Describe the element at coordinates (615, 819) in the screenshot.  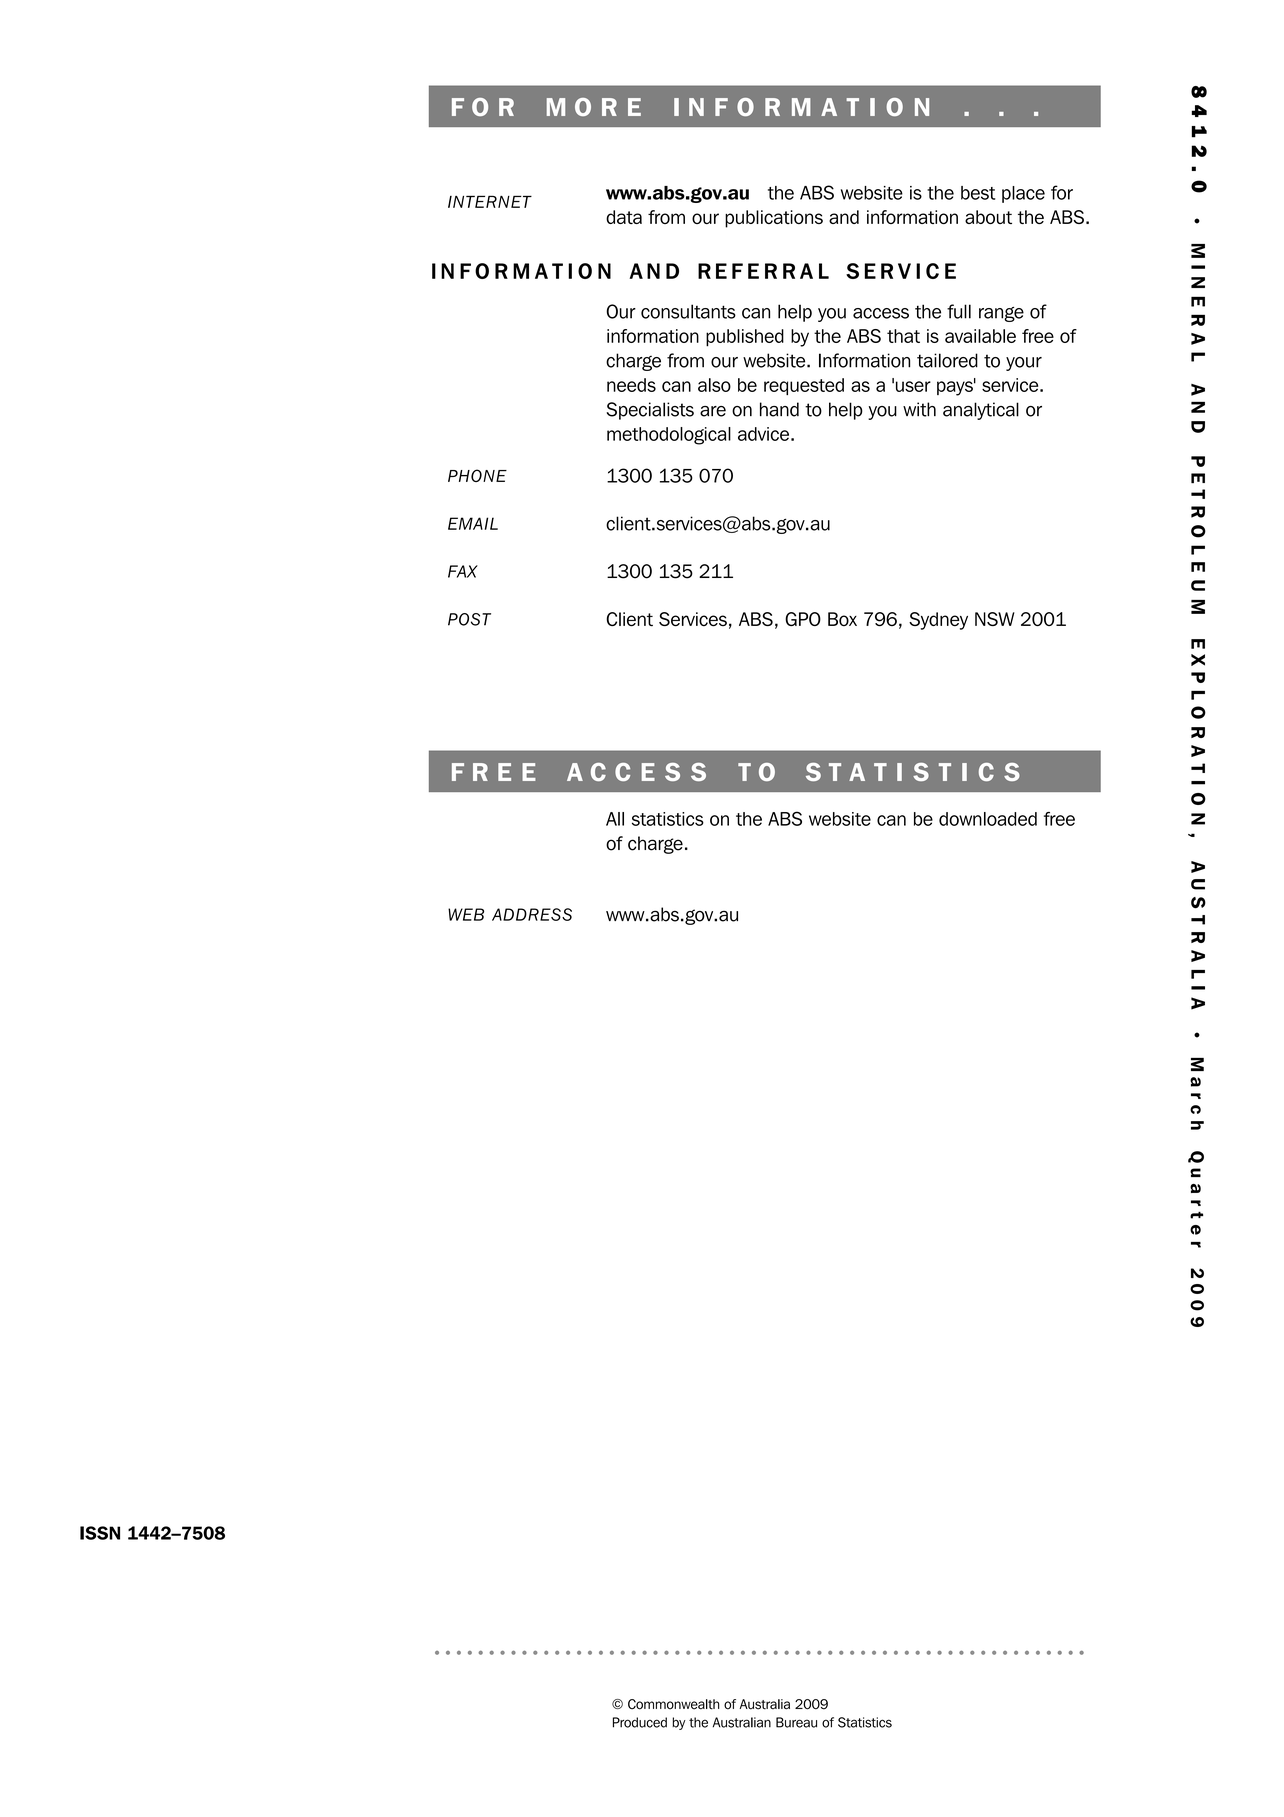
I see `All` at that location.
